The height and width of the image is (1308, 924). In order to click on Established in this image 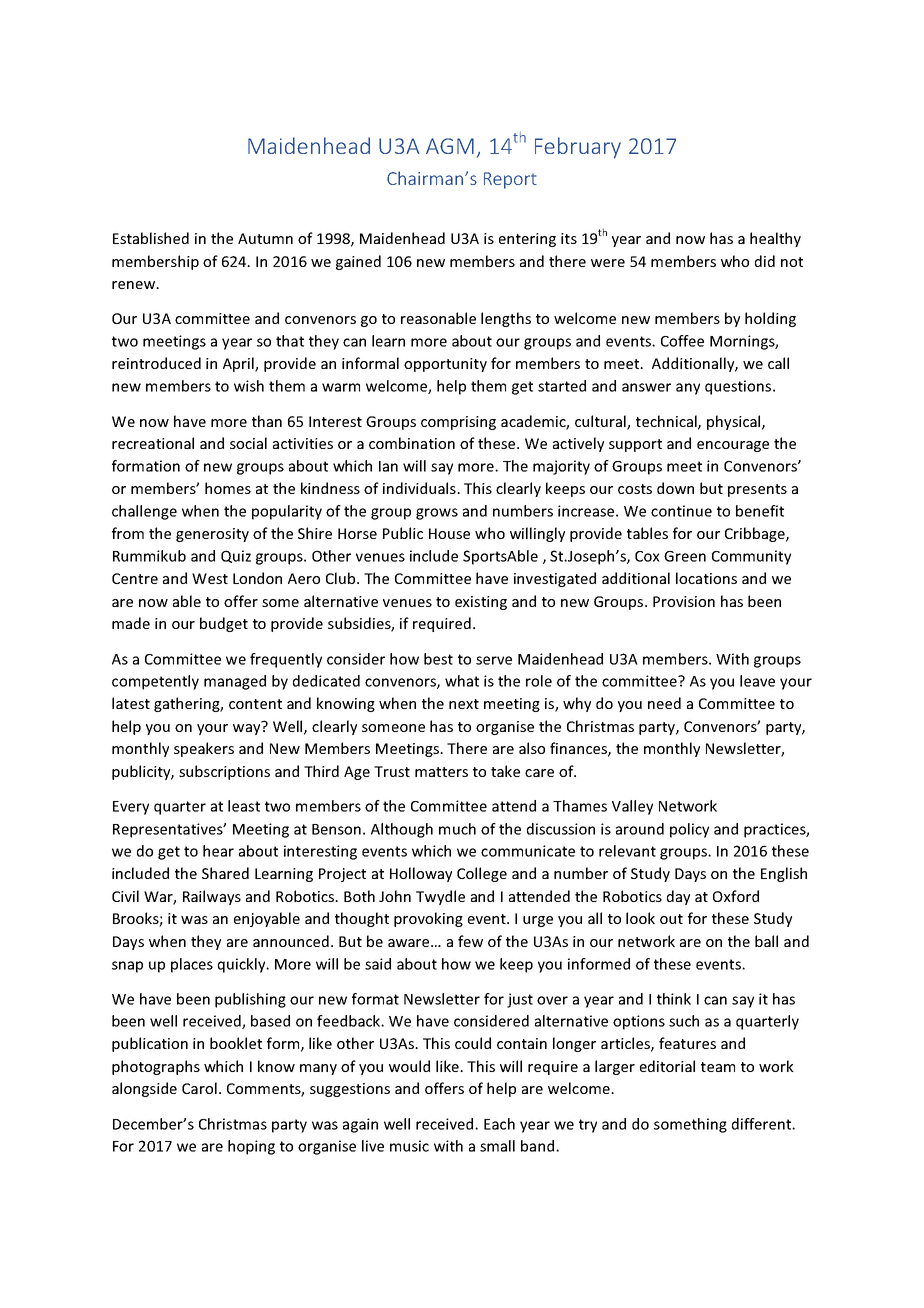, I will do `click(151, 238)`.
